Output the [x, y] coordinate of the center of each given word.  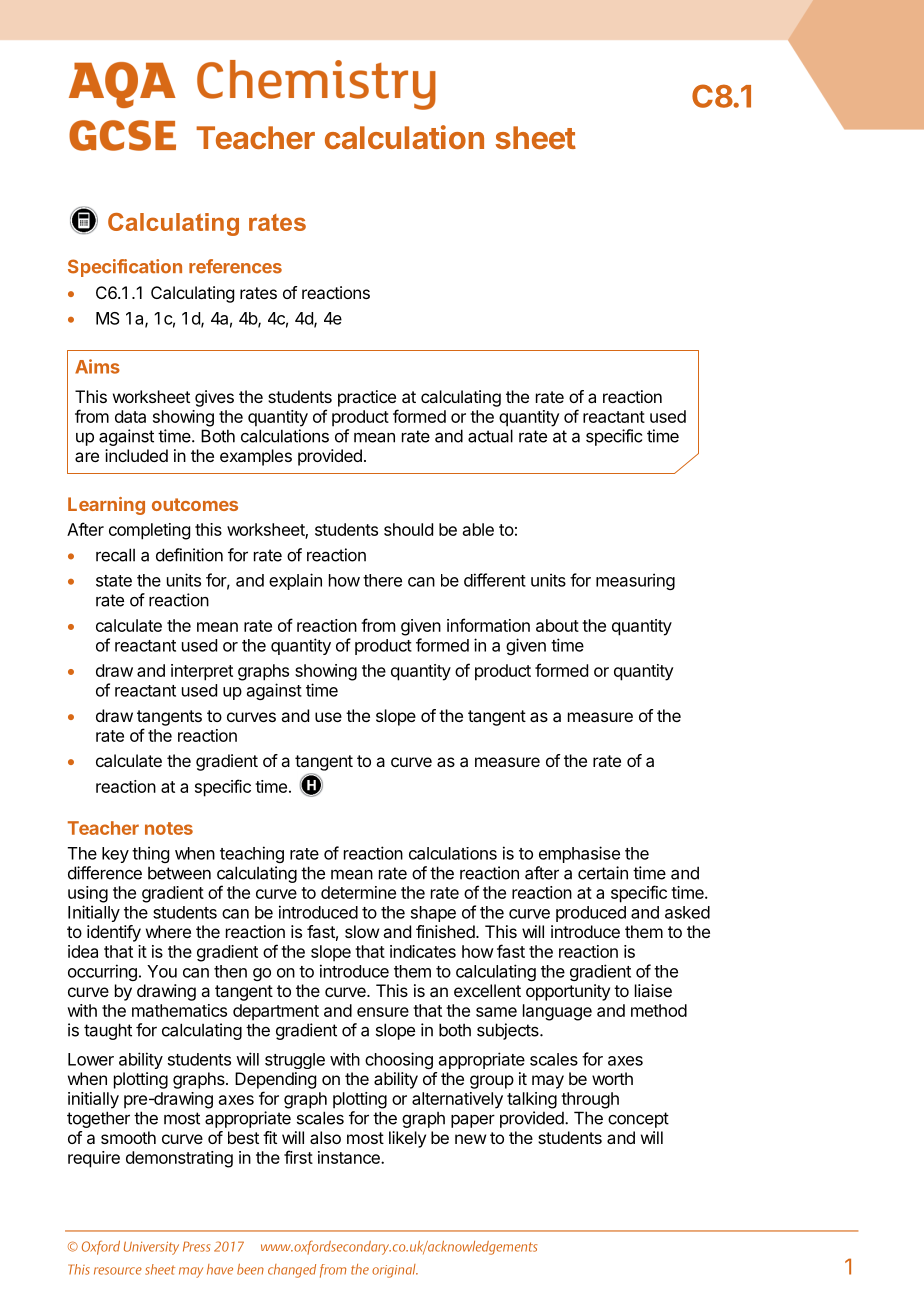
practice [367, 398]
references [235, 266]
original [395, 1271]
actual [490, 436]
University [151, 1248]
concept [638, 1120]
